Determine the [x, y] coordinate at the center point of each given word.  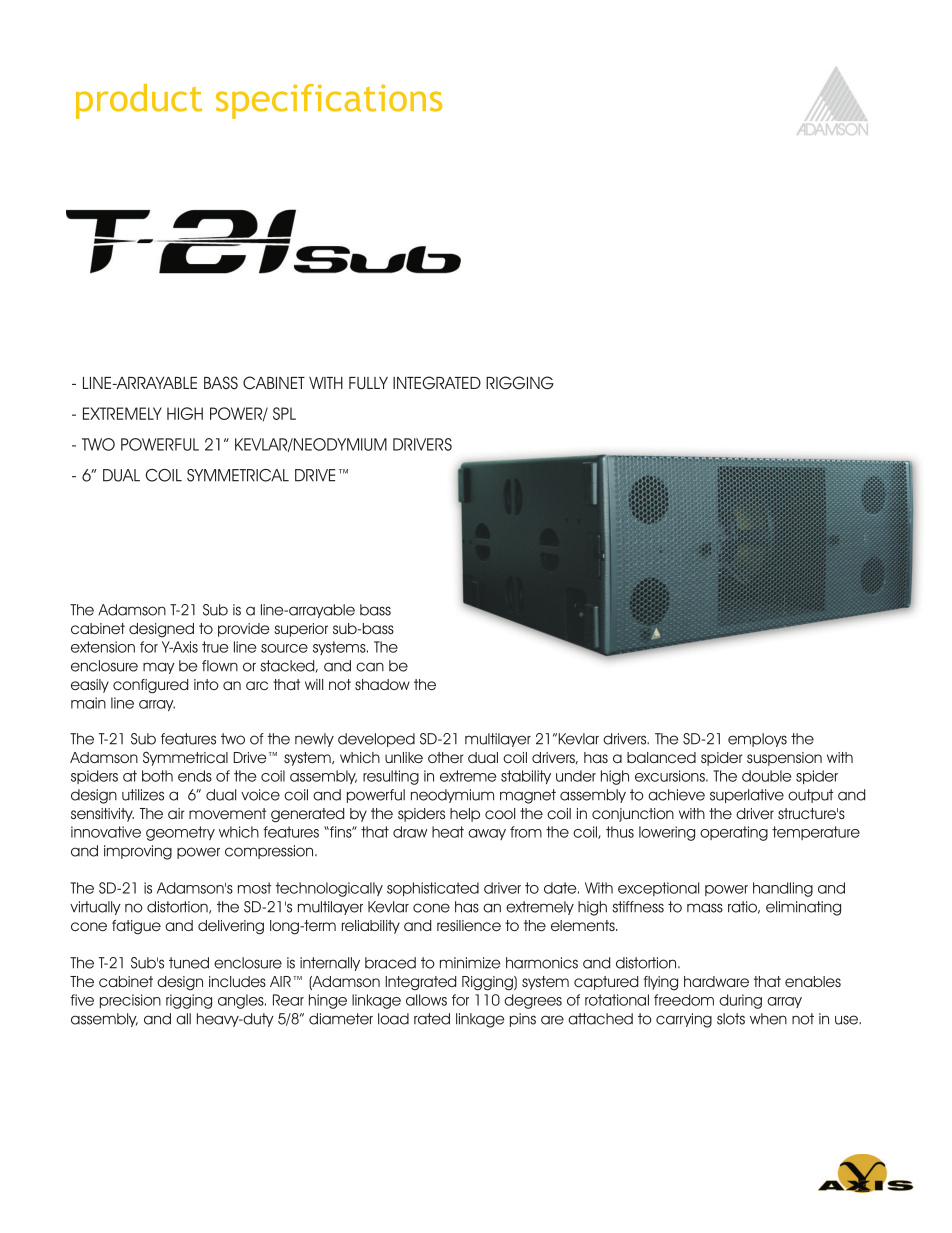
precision [130, 1001]
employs [757, 740]
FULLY [368, 383]
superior [301, 630]
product [139, 101]
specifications [329, 101]
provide [244, 630]
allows [426, 1000]
